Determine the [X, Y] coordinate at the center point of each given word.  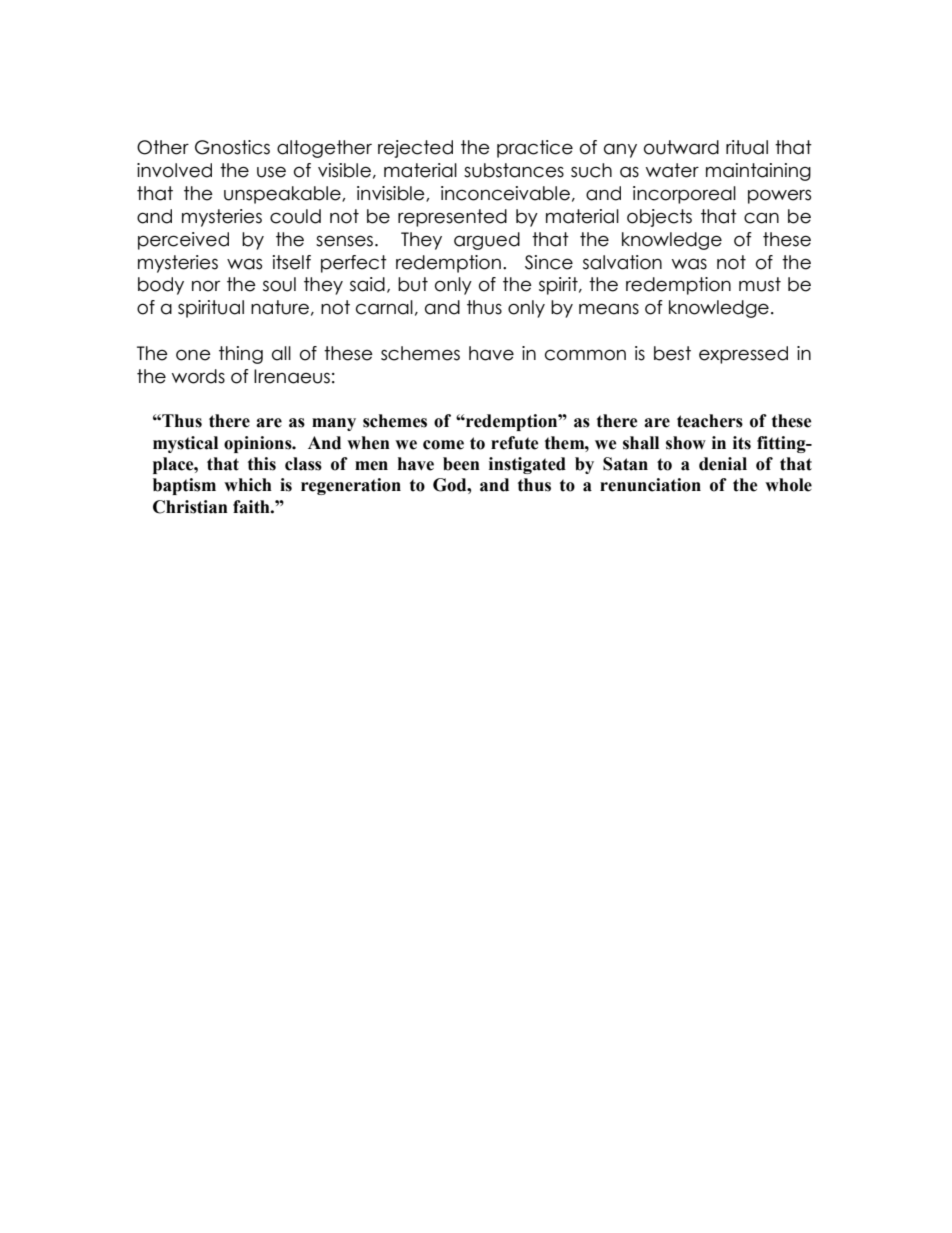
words [198, 376]
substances [514, 170]
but [413, 284]
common [585, 355]
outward [681, 147]
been [461, 464]
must [760, 284]
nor [206, 286]
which [248, 485]
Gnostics [232, 147]
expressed [743, 355]
